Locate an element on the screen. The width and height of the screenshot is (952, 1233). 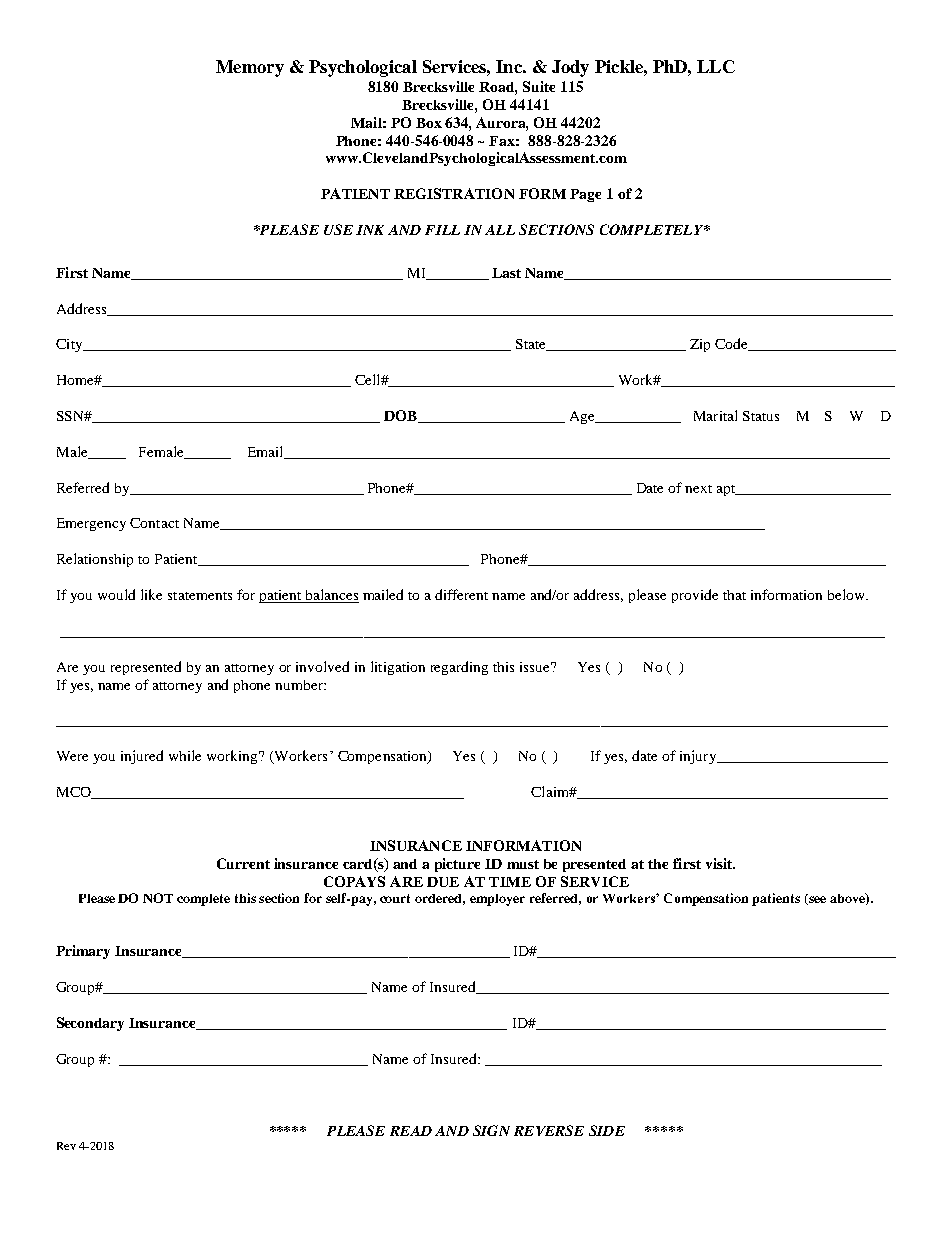
different is located at coordinates (461, 594).
